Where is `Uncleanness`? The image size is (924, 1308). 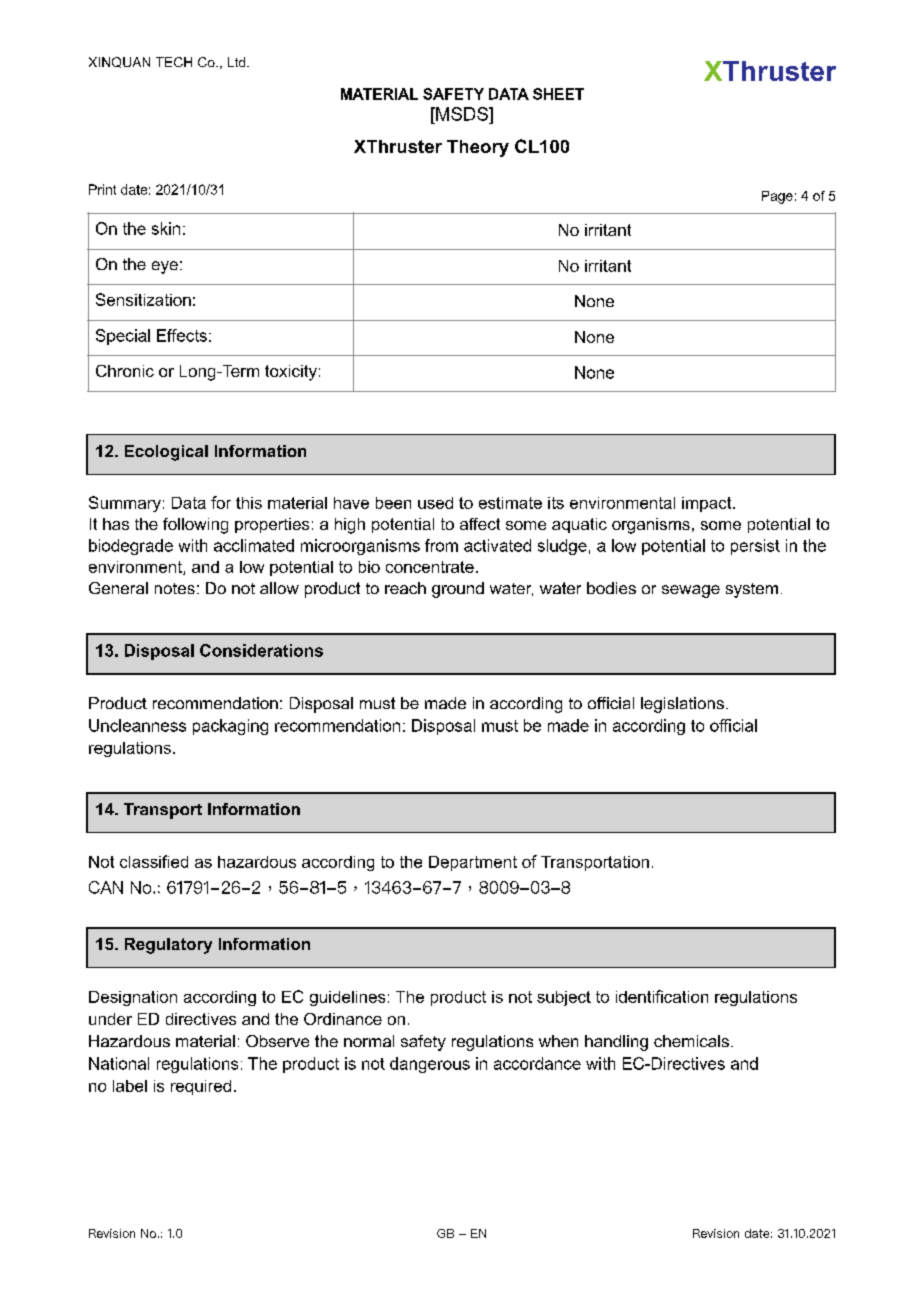
Uncleanness is located at coordinates (137, 725).
